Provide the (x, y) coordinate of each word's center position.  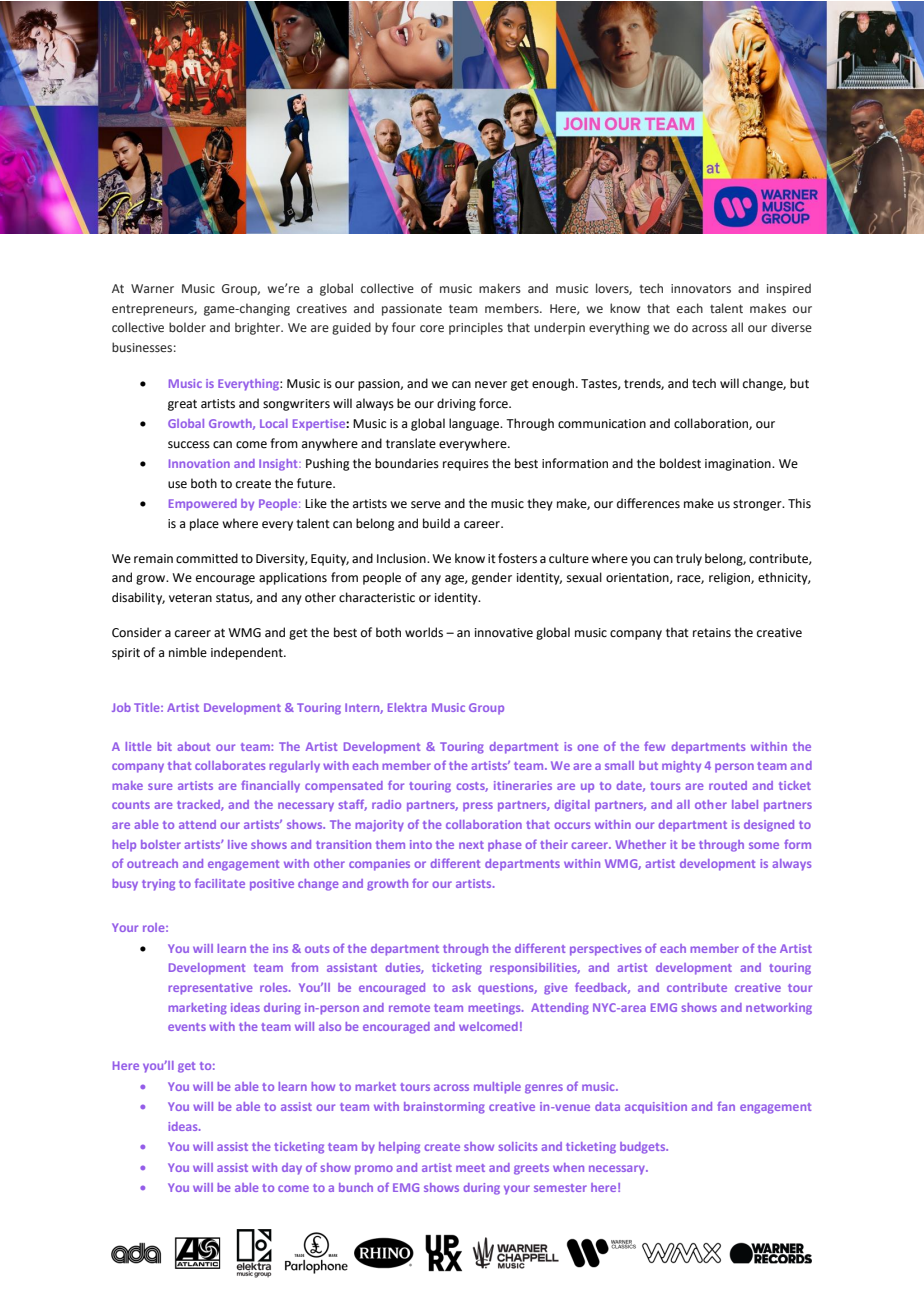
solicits (518, 1146)
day (292, 1169)
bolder (187, 327)
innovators (701, 288)
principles (476, 328)
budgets (644, 1148)
